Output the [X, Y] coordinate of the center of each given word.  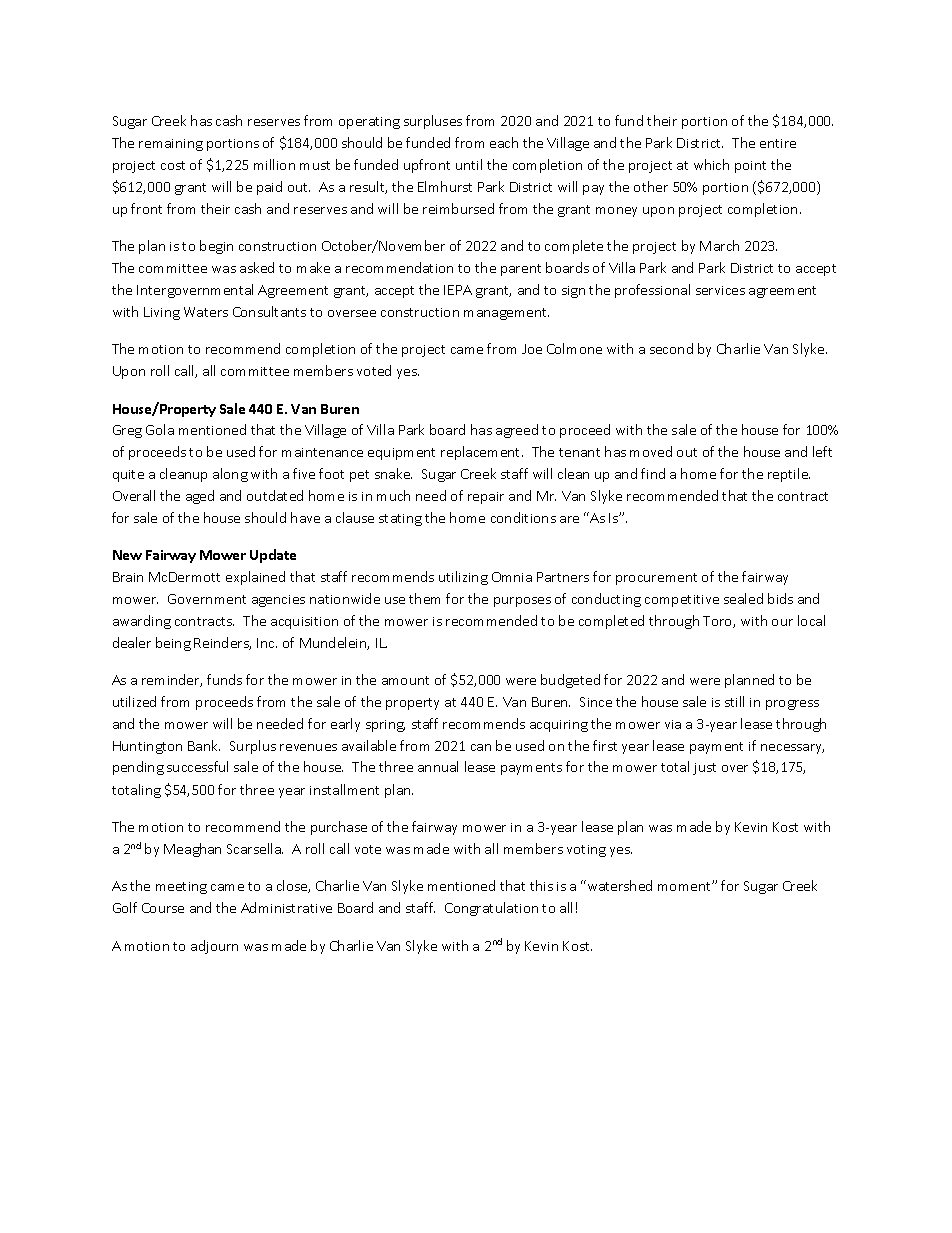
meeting [181, 888]
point [750, 167]
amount [405, 680]
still [734, 701]
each [504, 142]
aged [200, 497]
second [671, 348]
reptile [789, 475]
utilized [134, 701]
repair [486, 498]
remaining [171, 145]
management [506, 314]
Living [162, 313]
